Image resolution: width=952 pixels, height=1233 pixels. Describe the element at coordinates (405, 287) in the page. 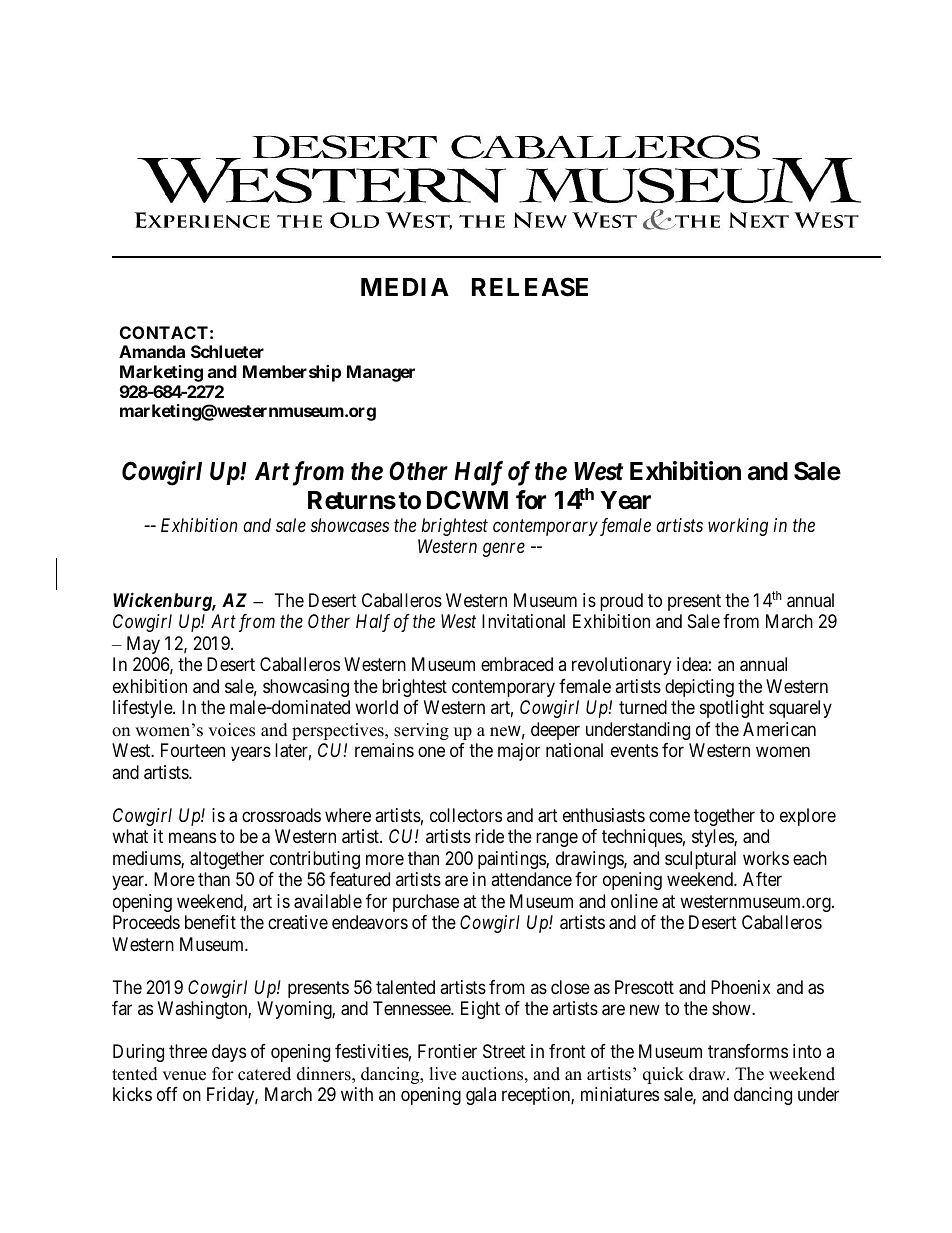

I see `MEDIA` at that location.
